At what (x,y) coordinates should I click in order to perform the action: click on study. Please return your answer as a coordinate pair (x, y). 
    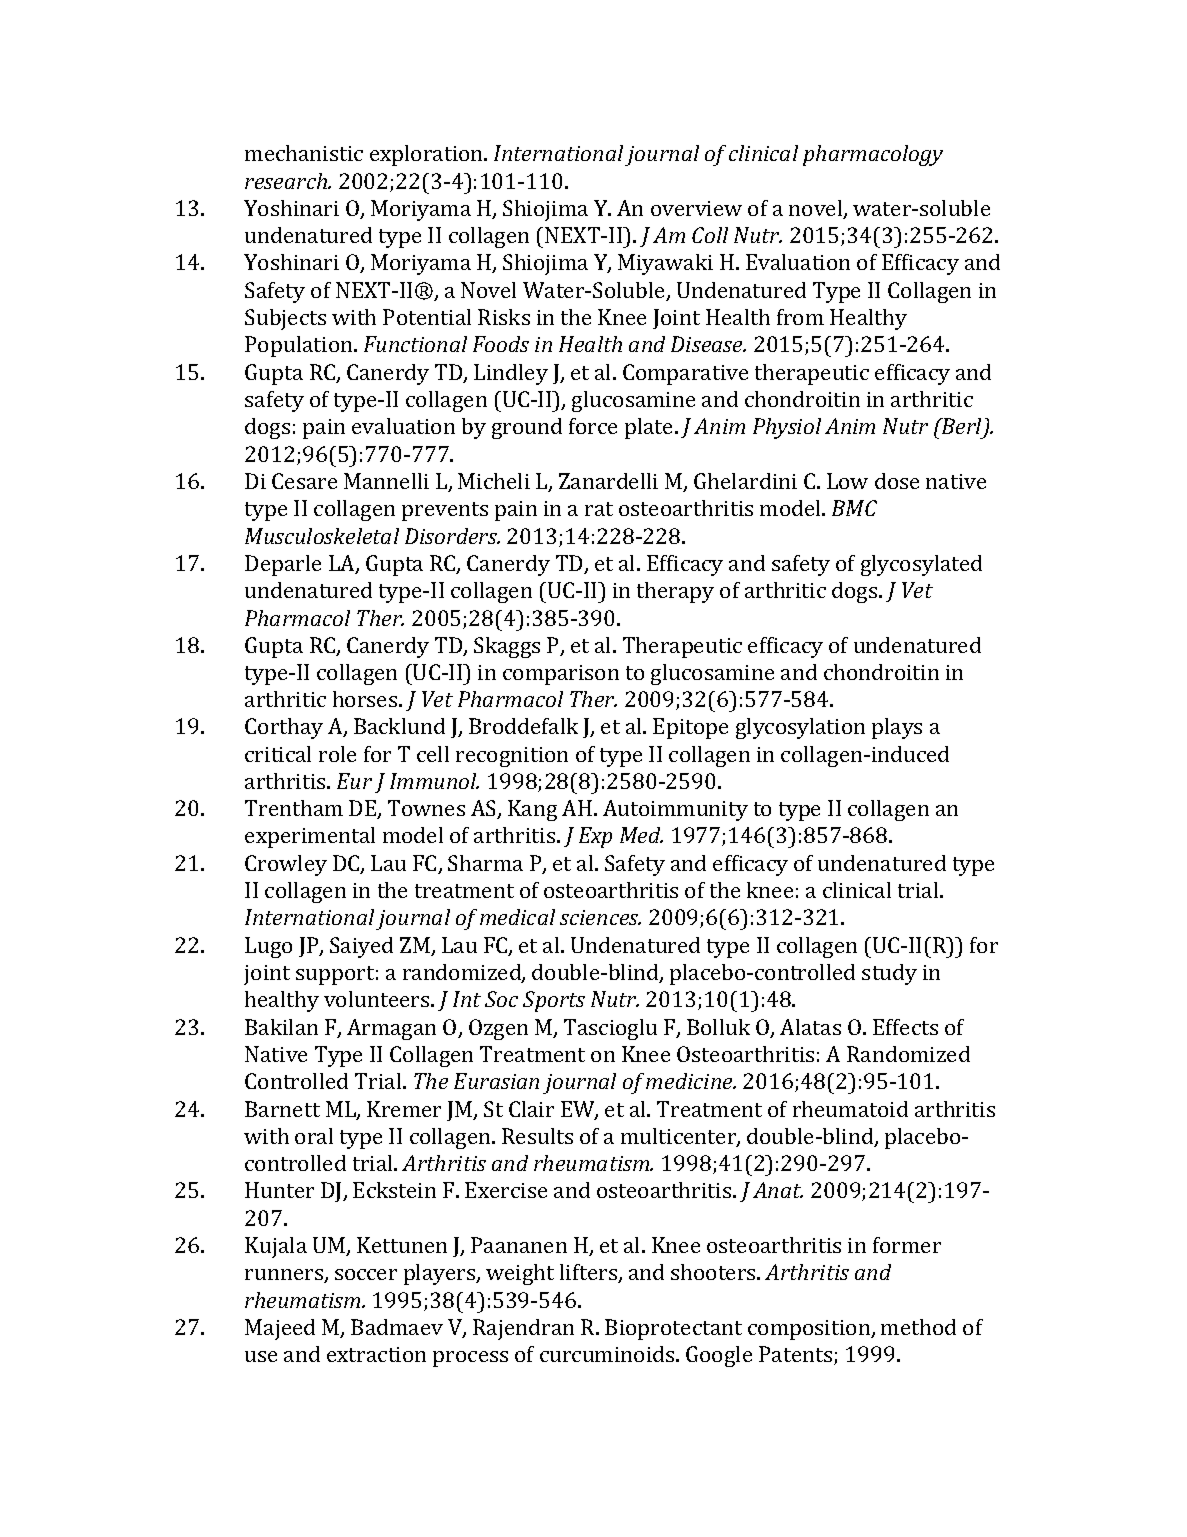
    Looking at the image, I should click on (889, 974).
